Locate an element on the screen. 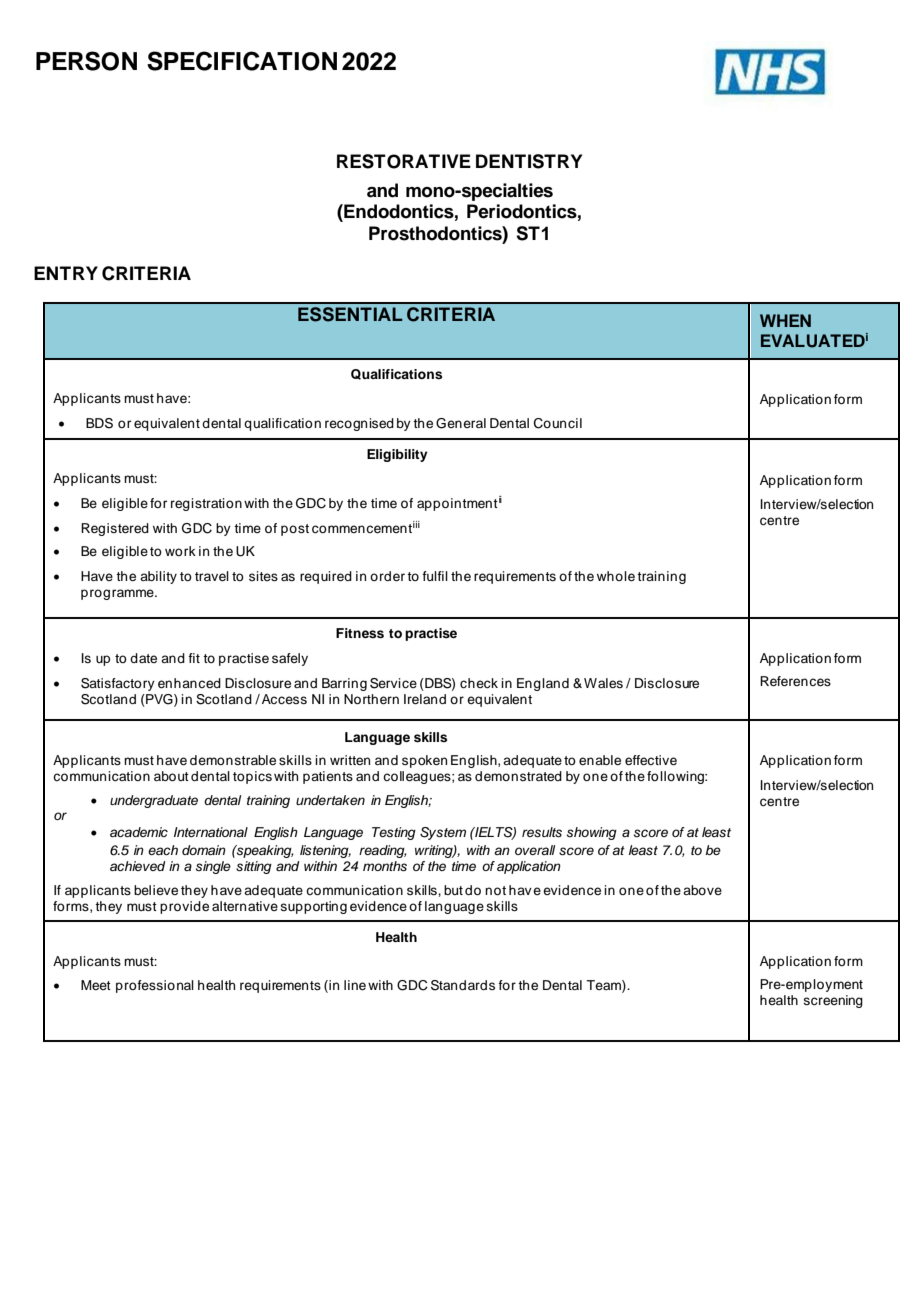  whole is located at coordinates (616, 576).
